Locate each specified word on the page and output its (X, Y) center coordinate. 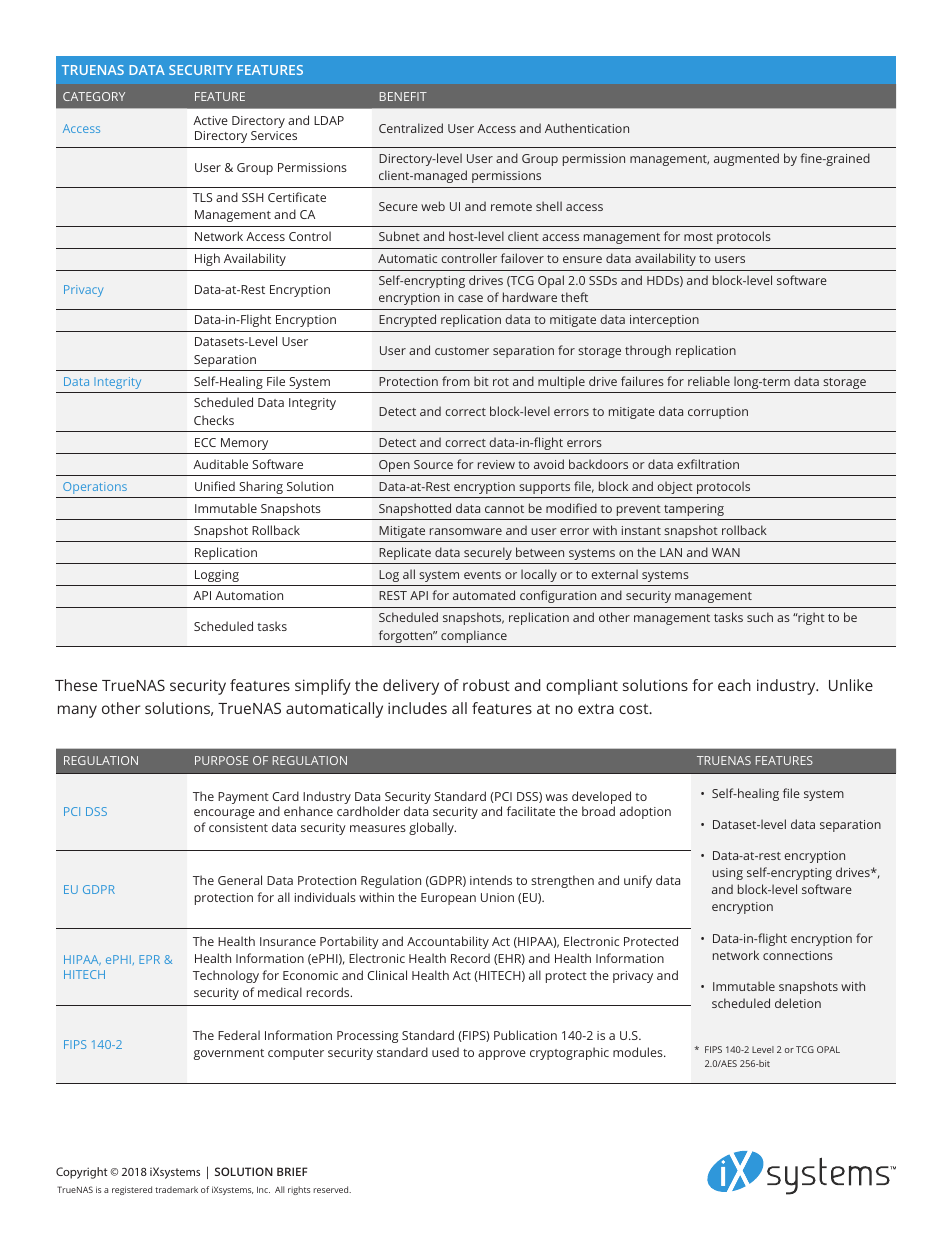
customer (462, 351)
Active (210, 120)
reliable (709, 381)
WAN (726, 552)
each (734, 685)
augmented (746, 159)
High (207, 259)
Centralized (411, 128)
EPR (149, 959)
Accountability (448, 942)
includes (417, 708)
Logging (217, 576)
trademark (176, 1189)
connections (798, 955)
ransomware (466, 531)
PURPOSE (221, 760)
